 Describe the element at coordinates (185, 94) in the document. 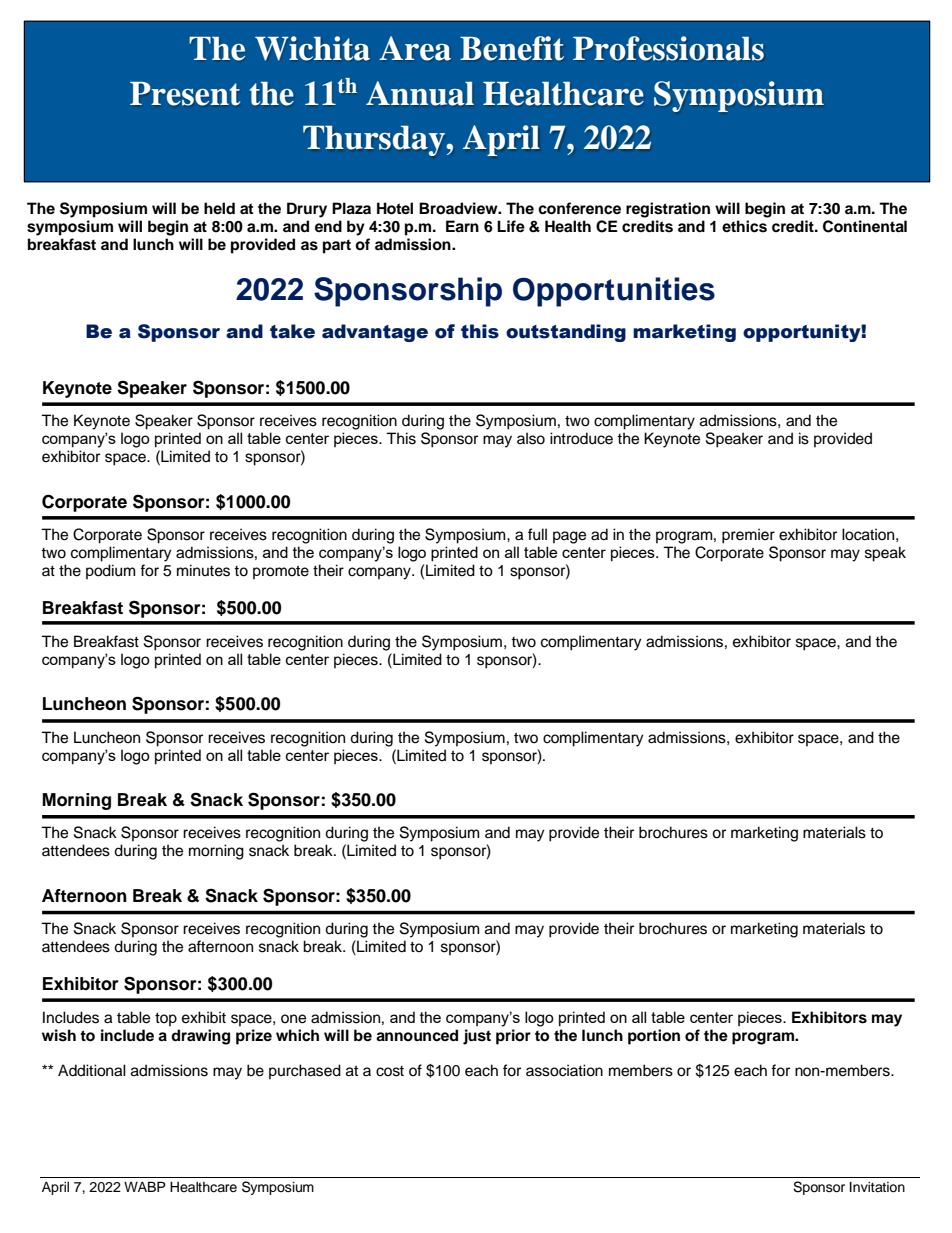

I see `Present` at that location.
